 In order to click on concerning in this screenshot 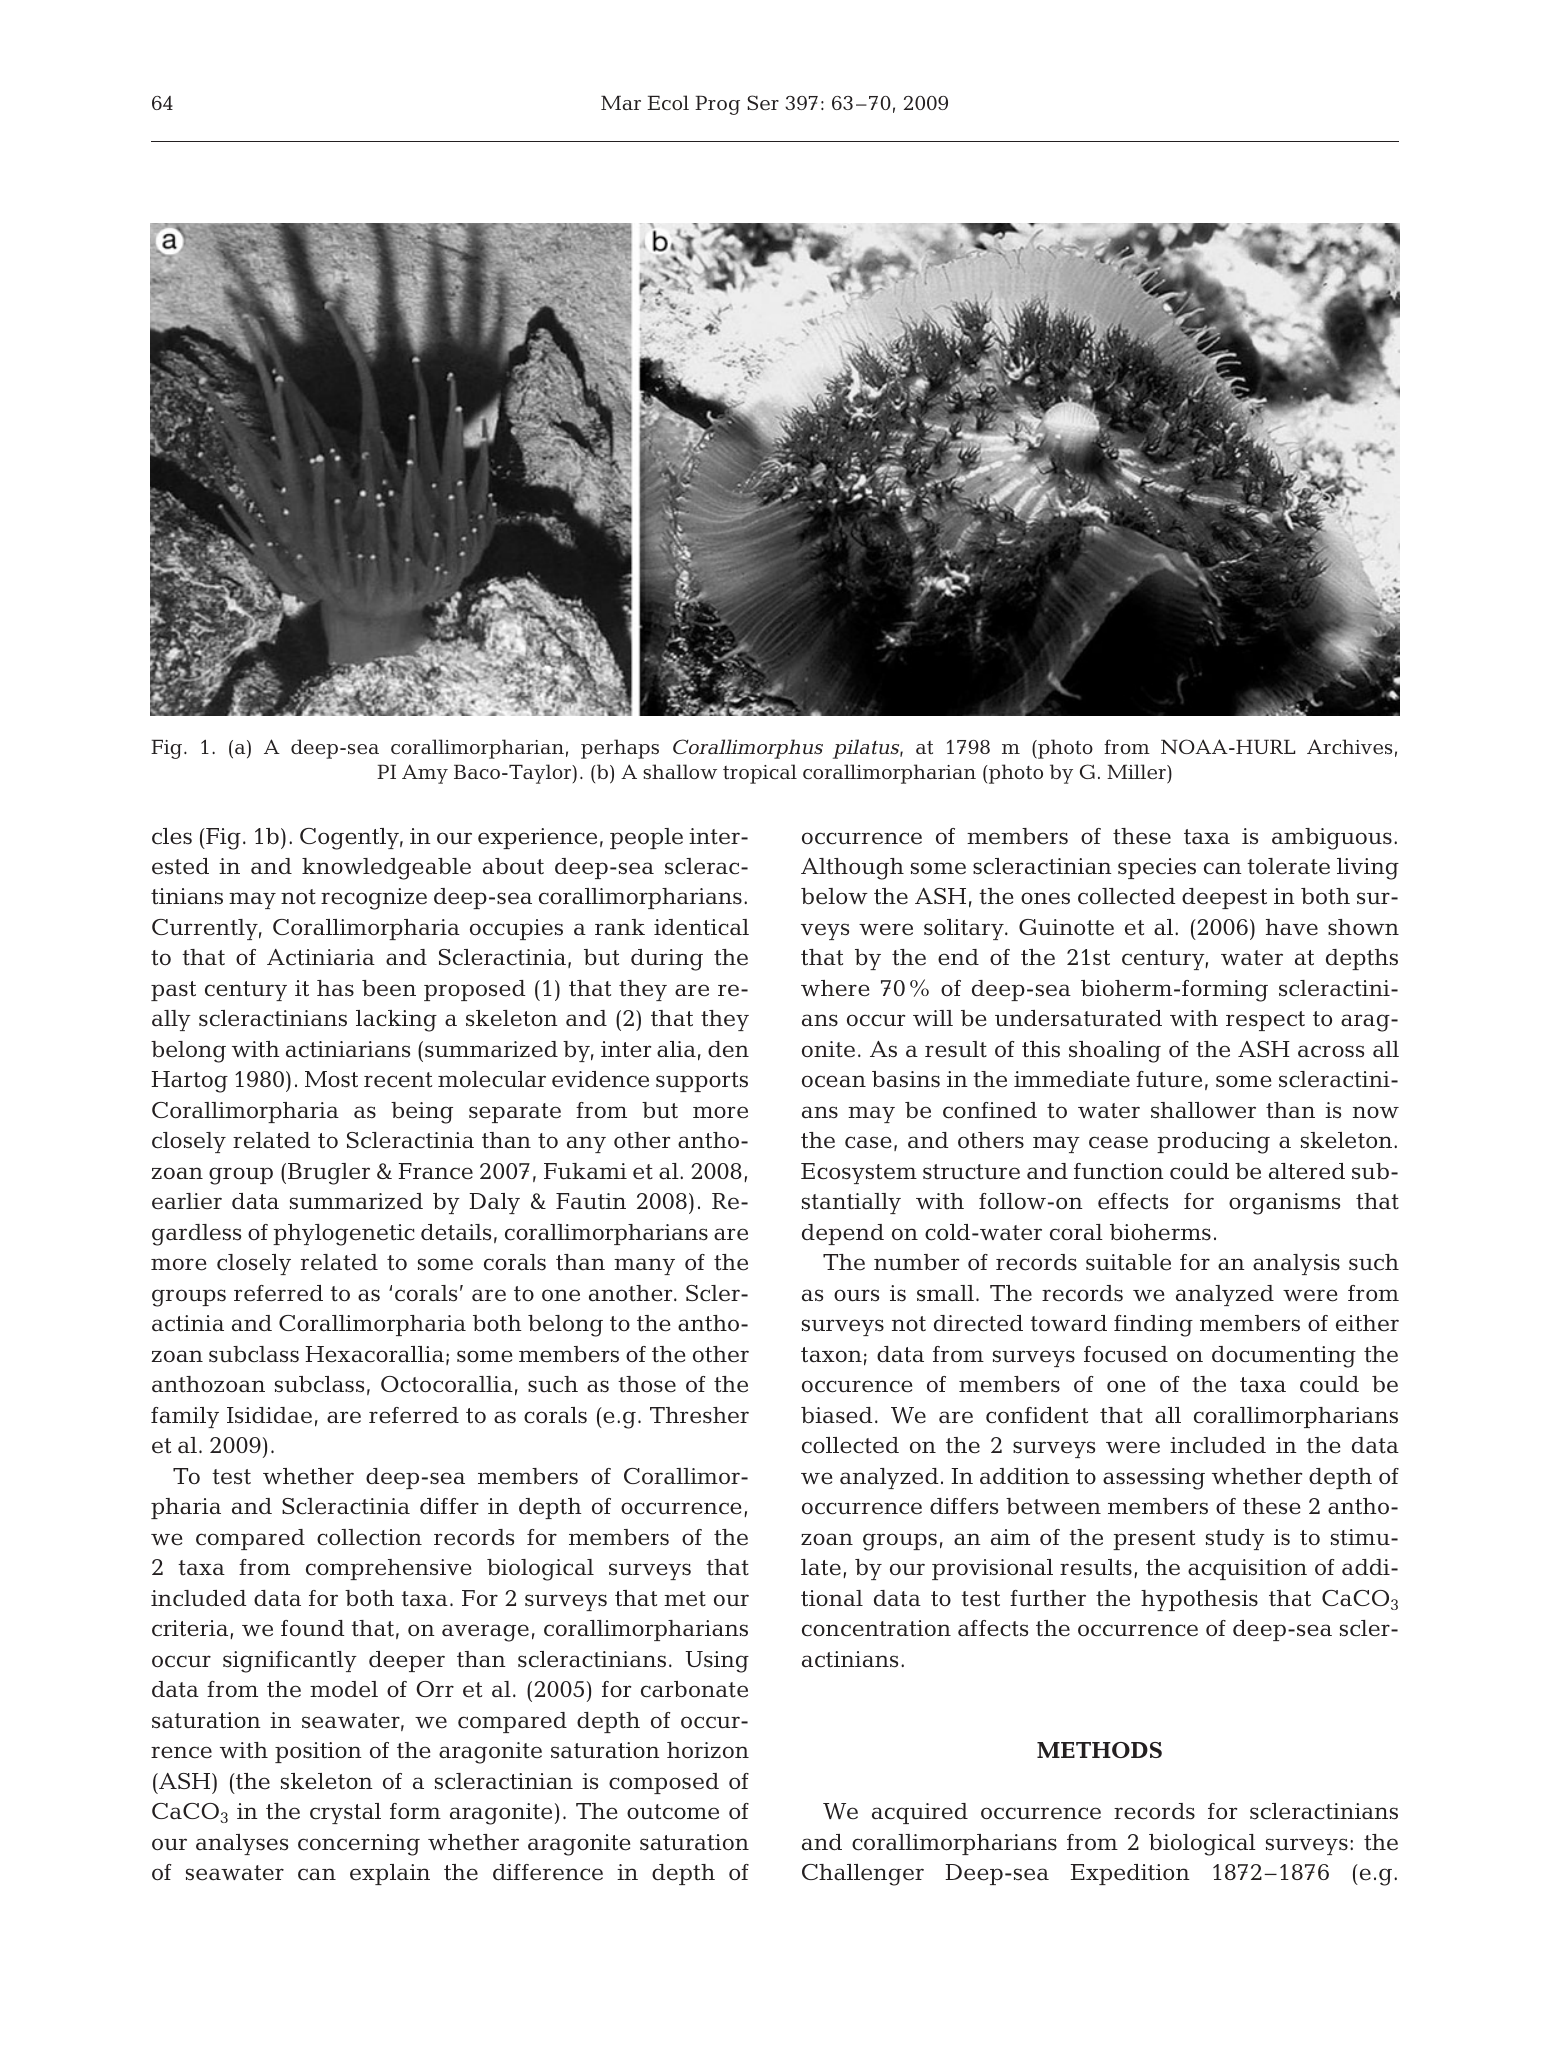, I will do `click(359, 1845)`.
